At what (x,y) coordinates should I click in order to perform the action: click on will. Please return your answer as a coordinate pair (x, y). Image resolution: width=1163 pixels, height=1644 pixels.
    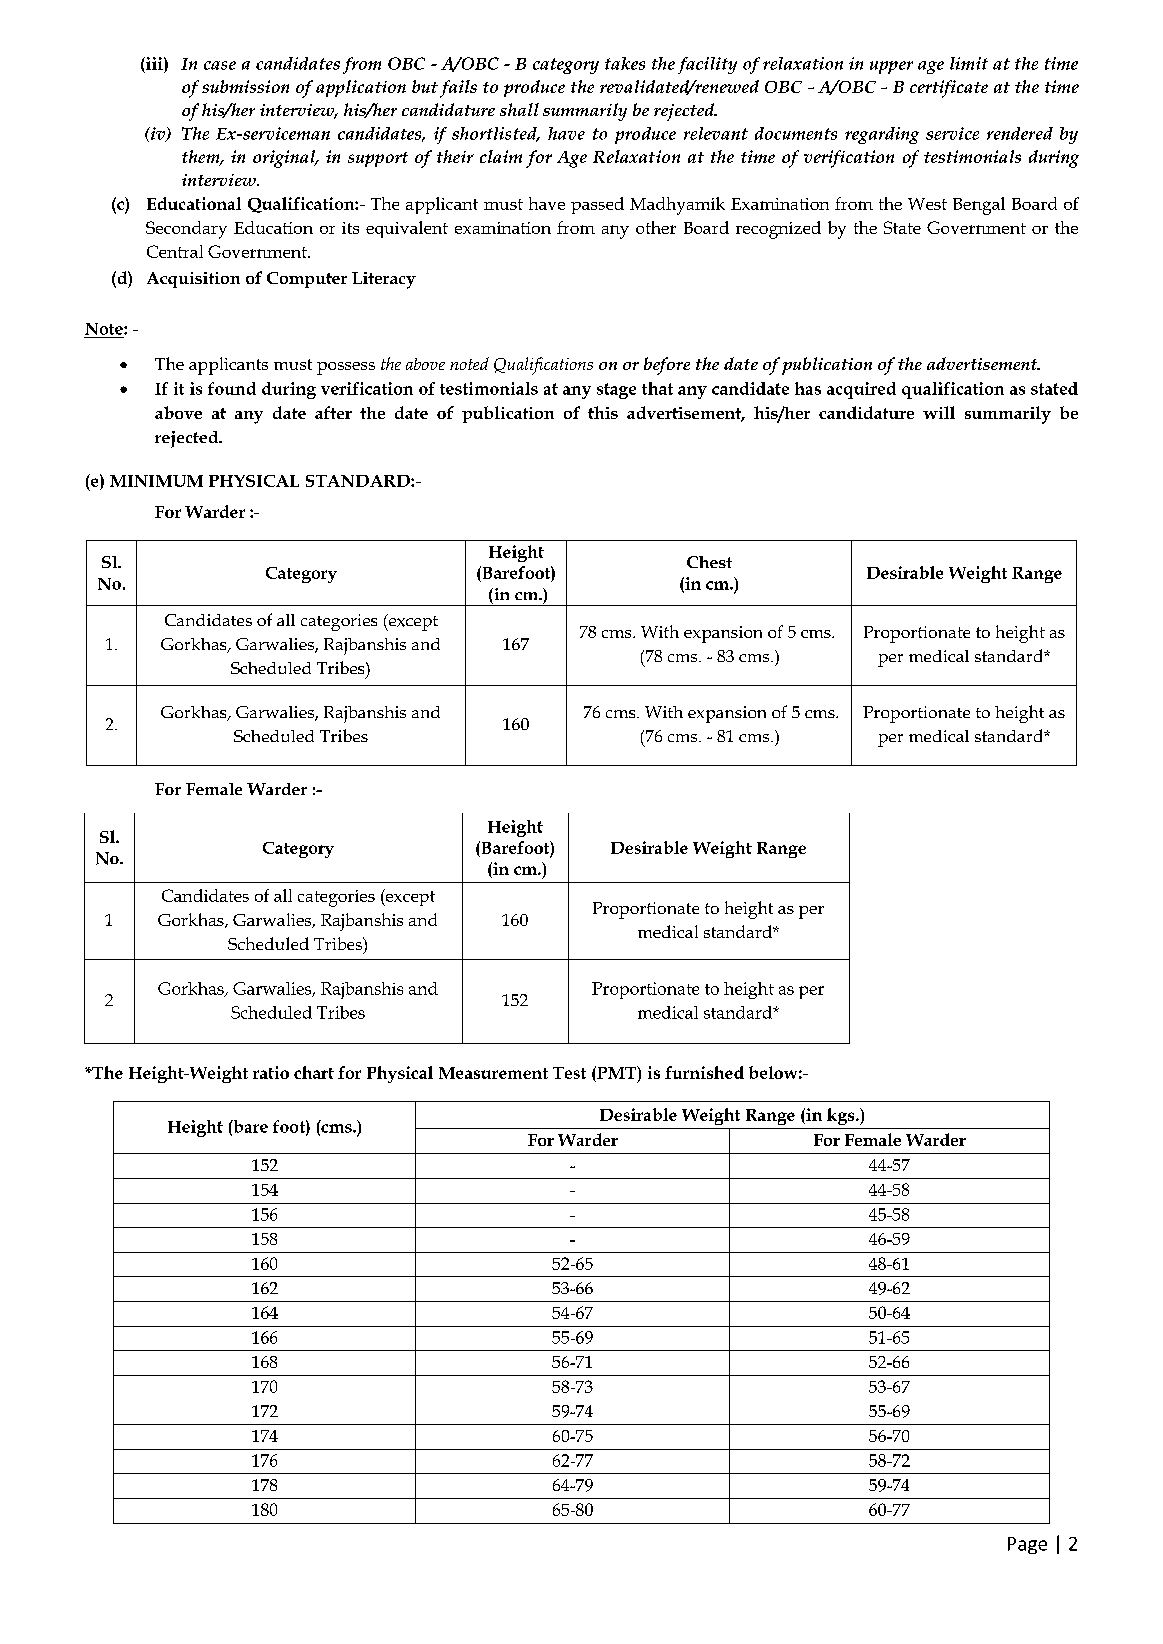
    Looking at the image, I should click on (939, 412).
